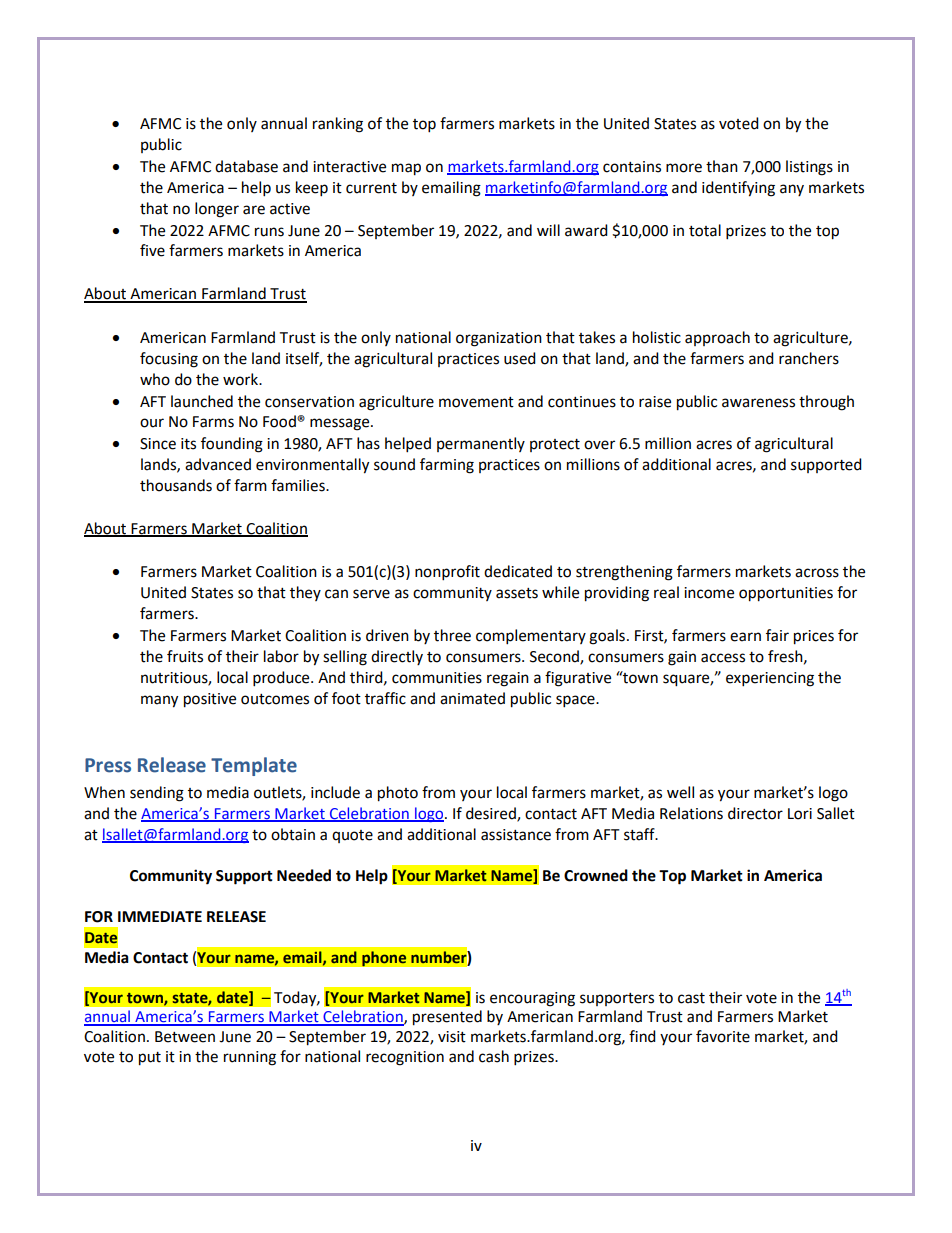 The width and height of the page is (952, 1233). I want to click on experiencing, so click(770, 679).
